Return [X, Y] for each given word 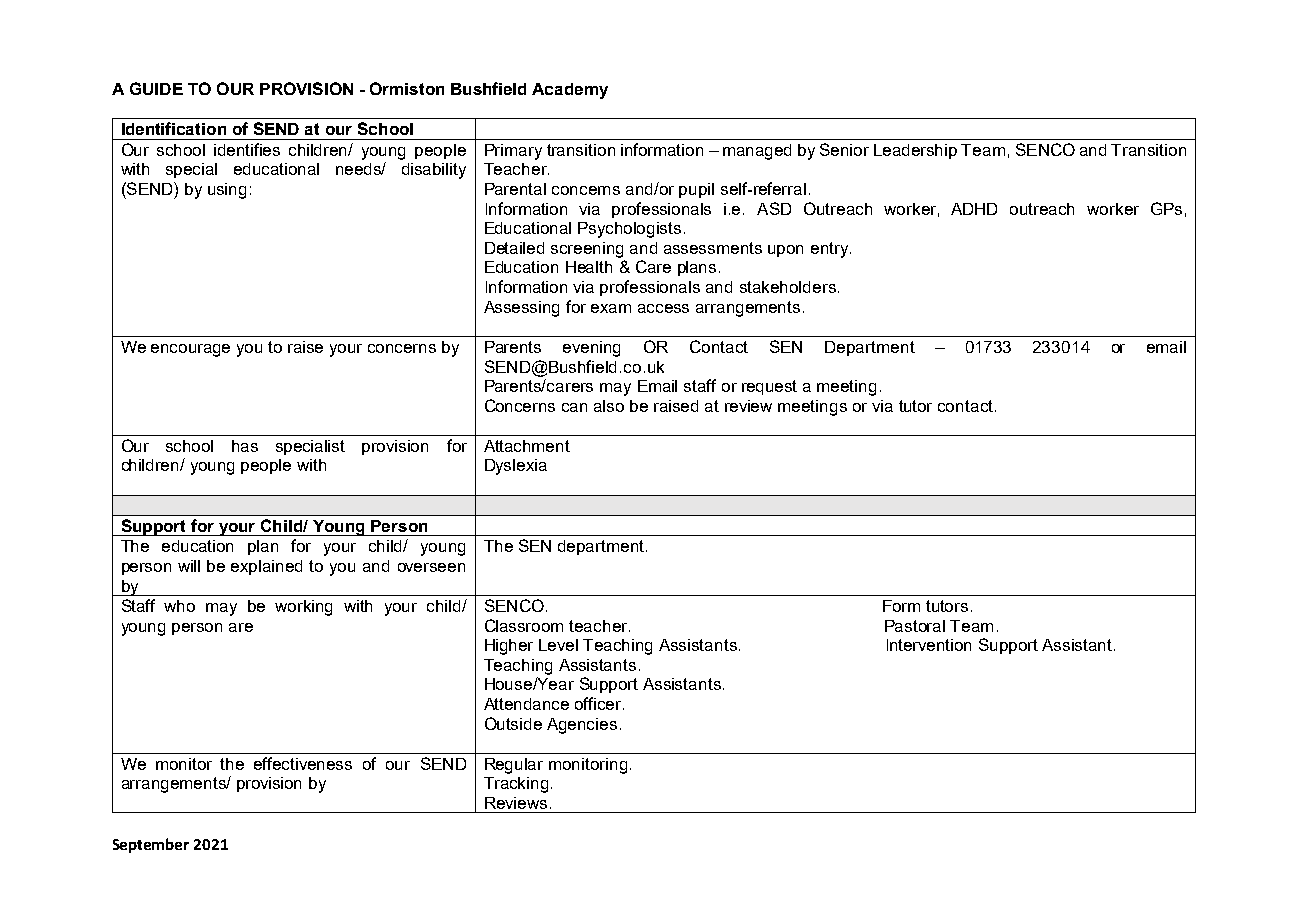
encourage [190, 350]
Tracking [516, 785]
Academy [570, 91]
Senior [844, 149]
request [769, 387]
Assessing [521, 309]
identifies [247, 149]
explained [266, 567]
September [151, 845]
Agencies [582, 726]
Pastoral [915, 626]
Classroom [524, 625]
